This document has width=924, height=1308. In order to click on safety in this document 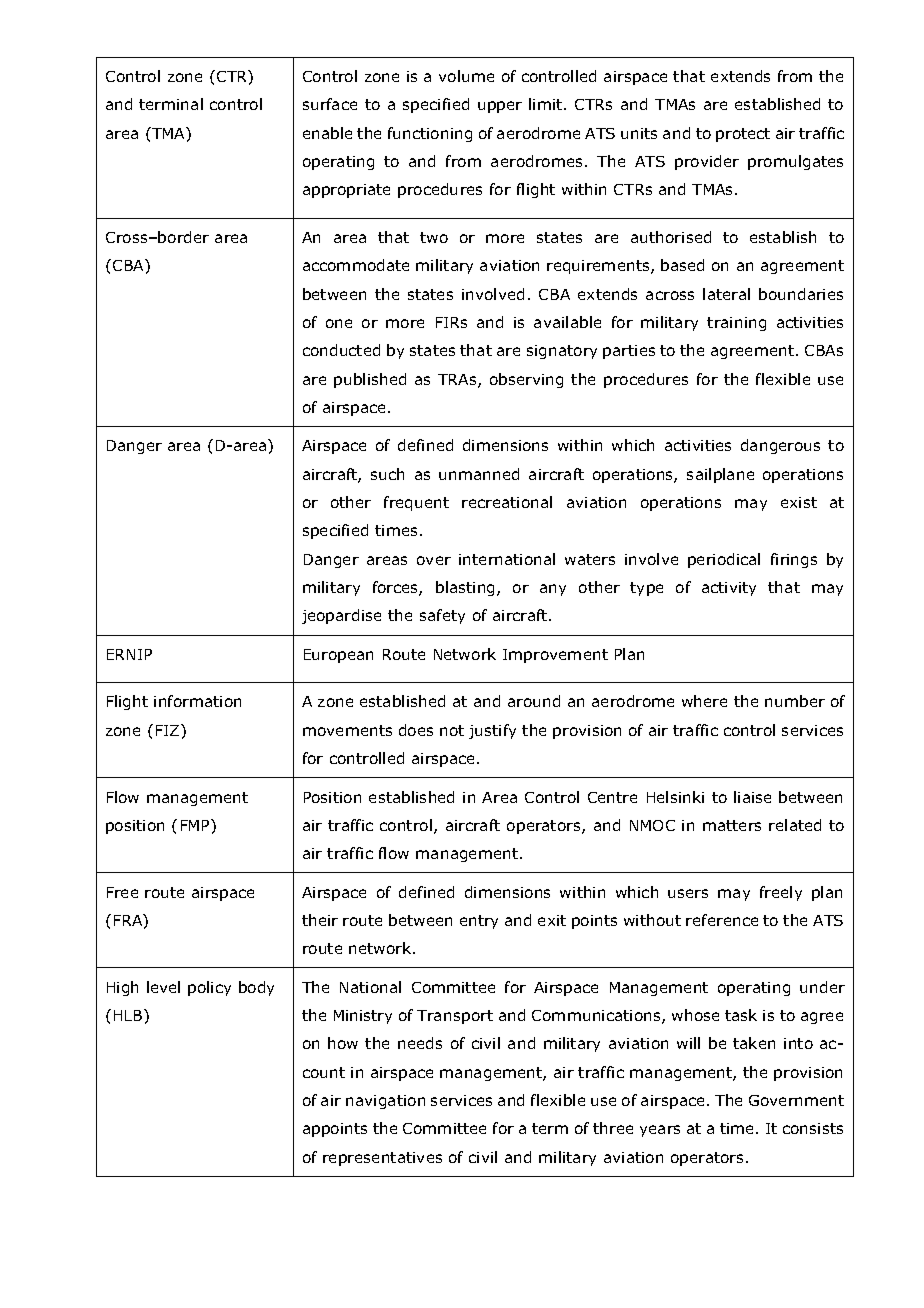, I will do `click(442, 616)`.
